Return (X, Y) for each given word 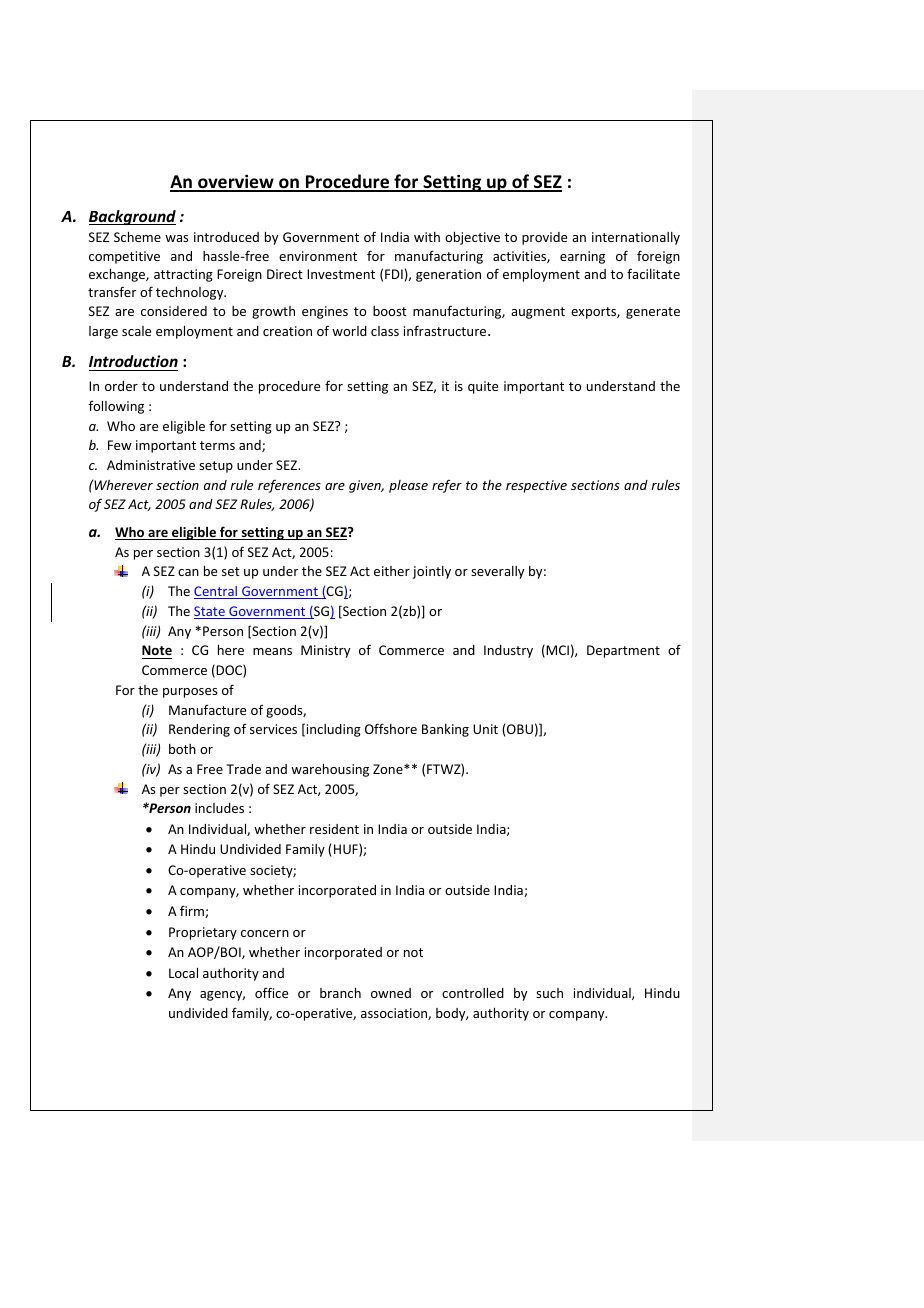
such (549, 993)
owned (391, 993)
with (427, 237)
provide (544, 238)
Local (183, 973)
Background (132, 217)
